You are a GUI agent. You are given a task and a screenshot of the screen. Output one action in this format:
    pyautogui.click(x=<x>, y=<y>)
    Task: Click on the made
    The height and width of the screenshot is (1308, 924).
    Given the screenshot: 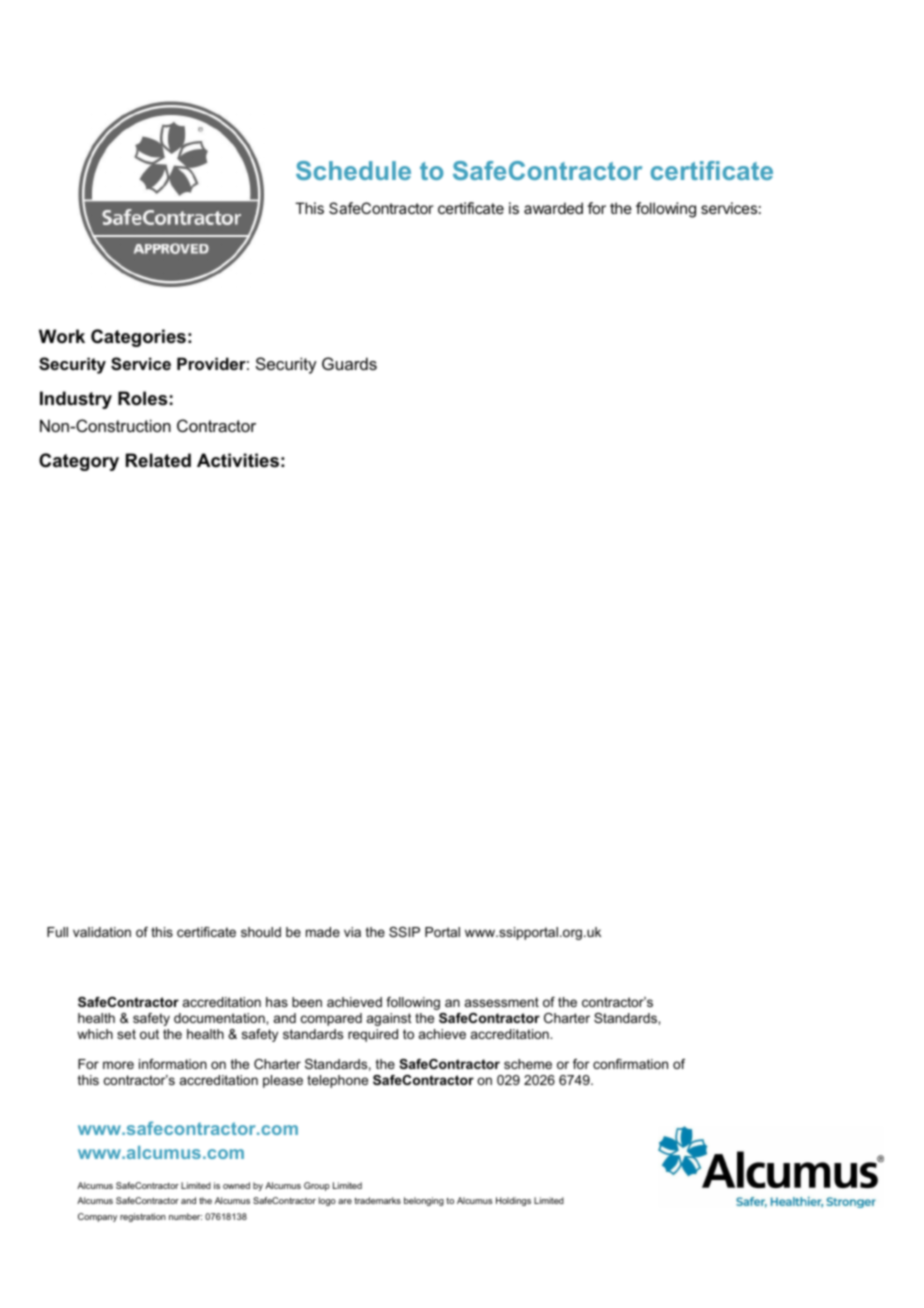 What is the action you would take?
    pyautogui.click(x=323, y=932)
